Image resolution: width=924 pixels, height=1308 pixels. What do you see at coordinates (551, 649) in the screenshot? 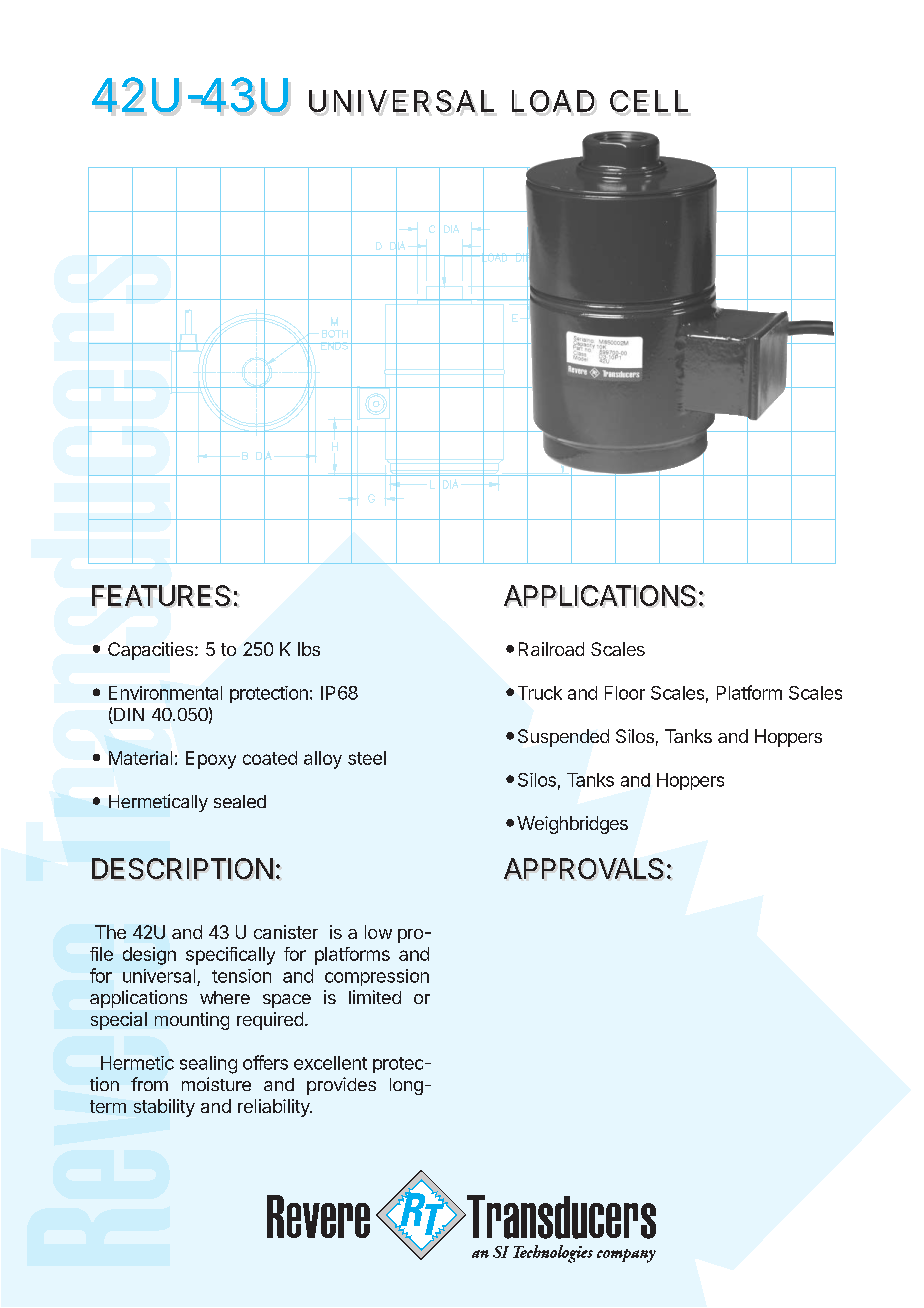
I see `Railroad` at bounding box center [551, 649].
